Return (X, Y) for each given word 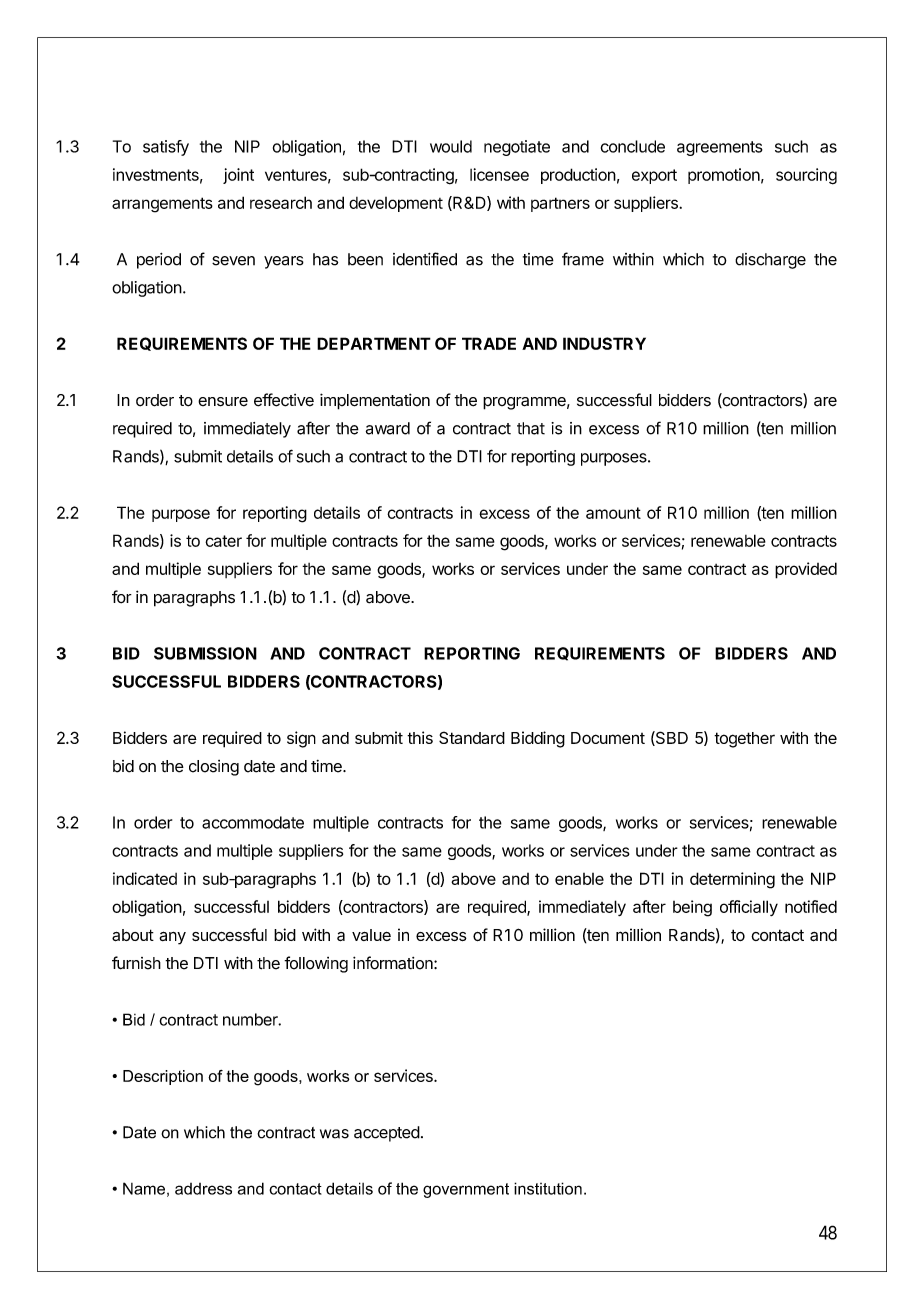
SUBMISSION (205, 653)
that (531, 428)
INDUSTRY (604, 343)
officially (749, 908)
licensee (499, 174)
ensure (223, 402)
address (203, 1189)
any (172, 938)
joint (238, 176)
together (744, 740)
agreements (720, 148)
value (371, 935)
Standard (472, 737)
